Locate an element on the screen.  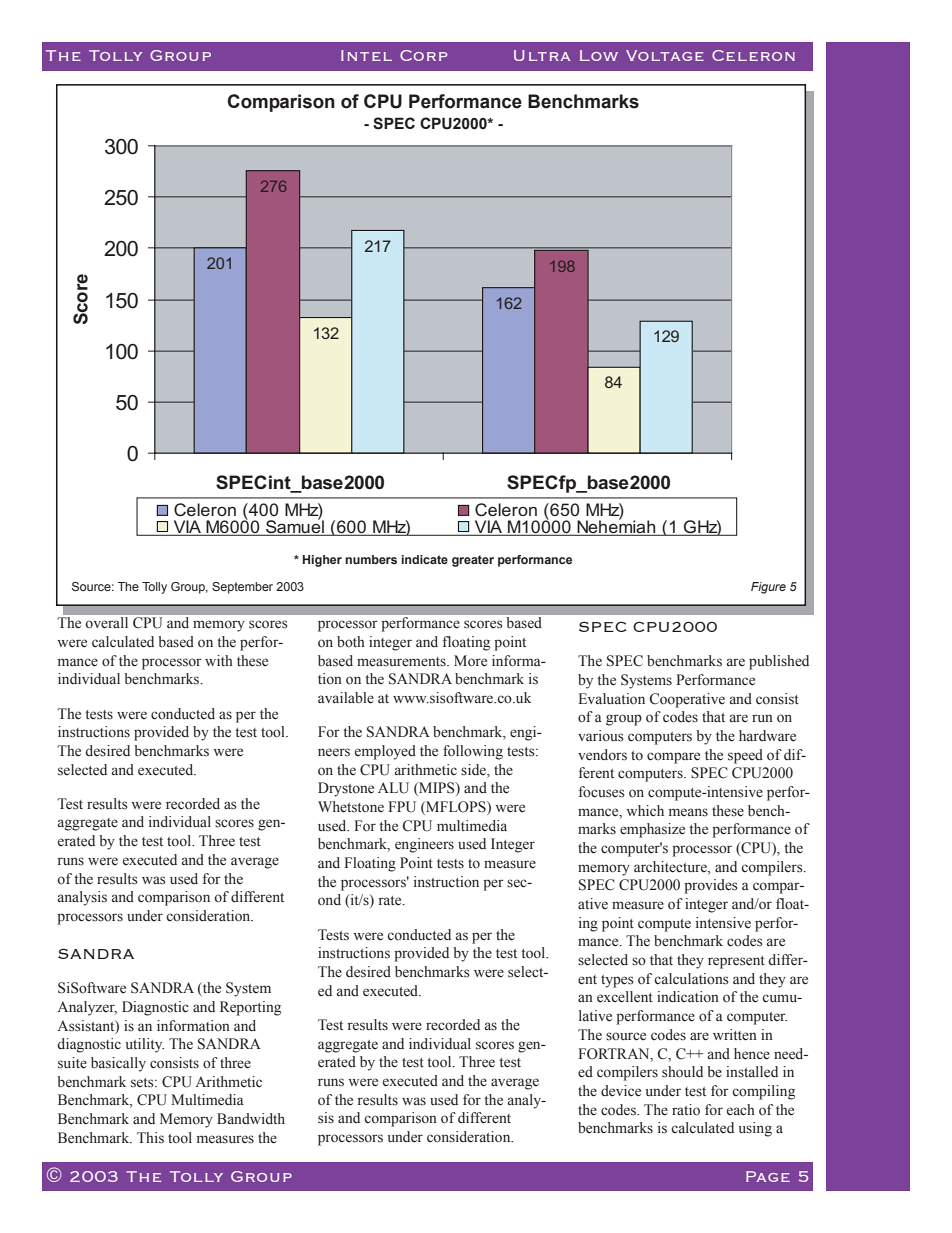
Voltage is located at coordinates (665, 55).
